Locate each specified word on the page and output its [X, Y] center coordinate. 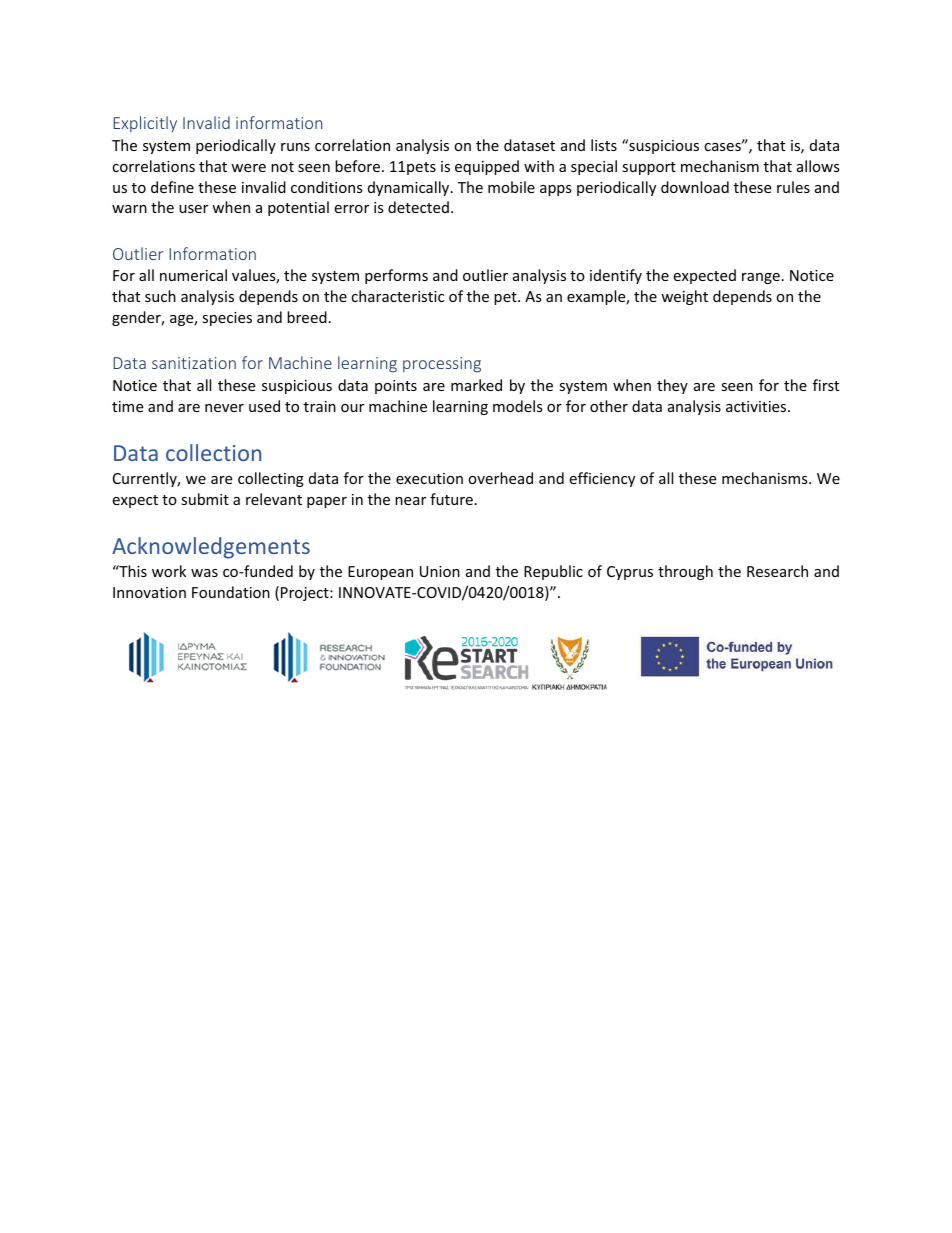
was [204, 573]
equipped [487, 167]
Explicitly [145, 124]
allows [818, 166]
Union [440, 571]
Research [777, 571]
